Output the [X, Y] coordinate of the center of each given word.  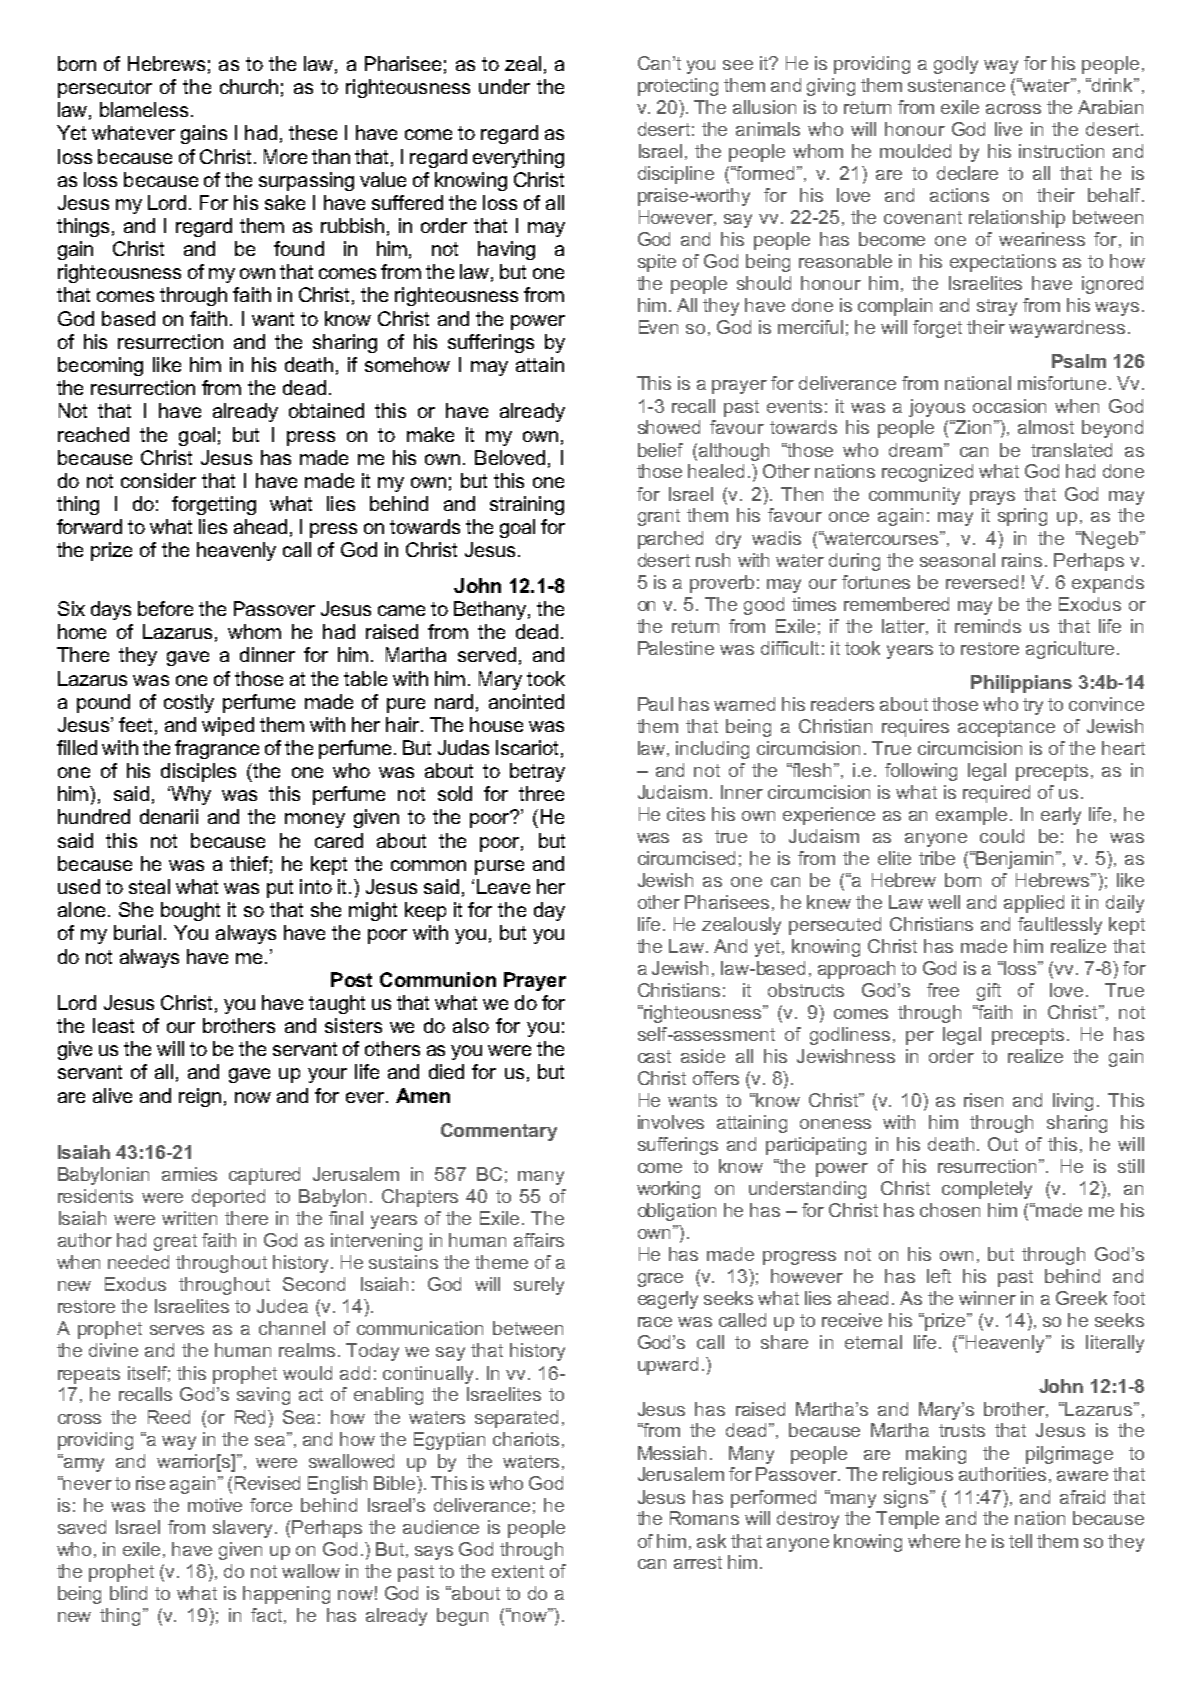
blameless [144, 109]
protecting [678, 87]
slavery [244, 1529]
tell [1020, 1541]
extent [518, 1571]
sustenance [956, 85]
